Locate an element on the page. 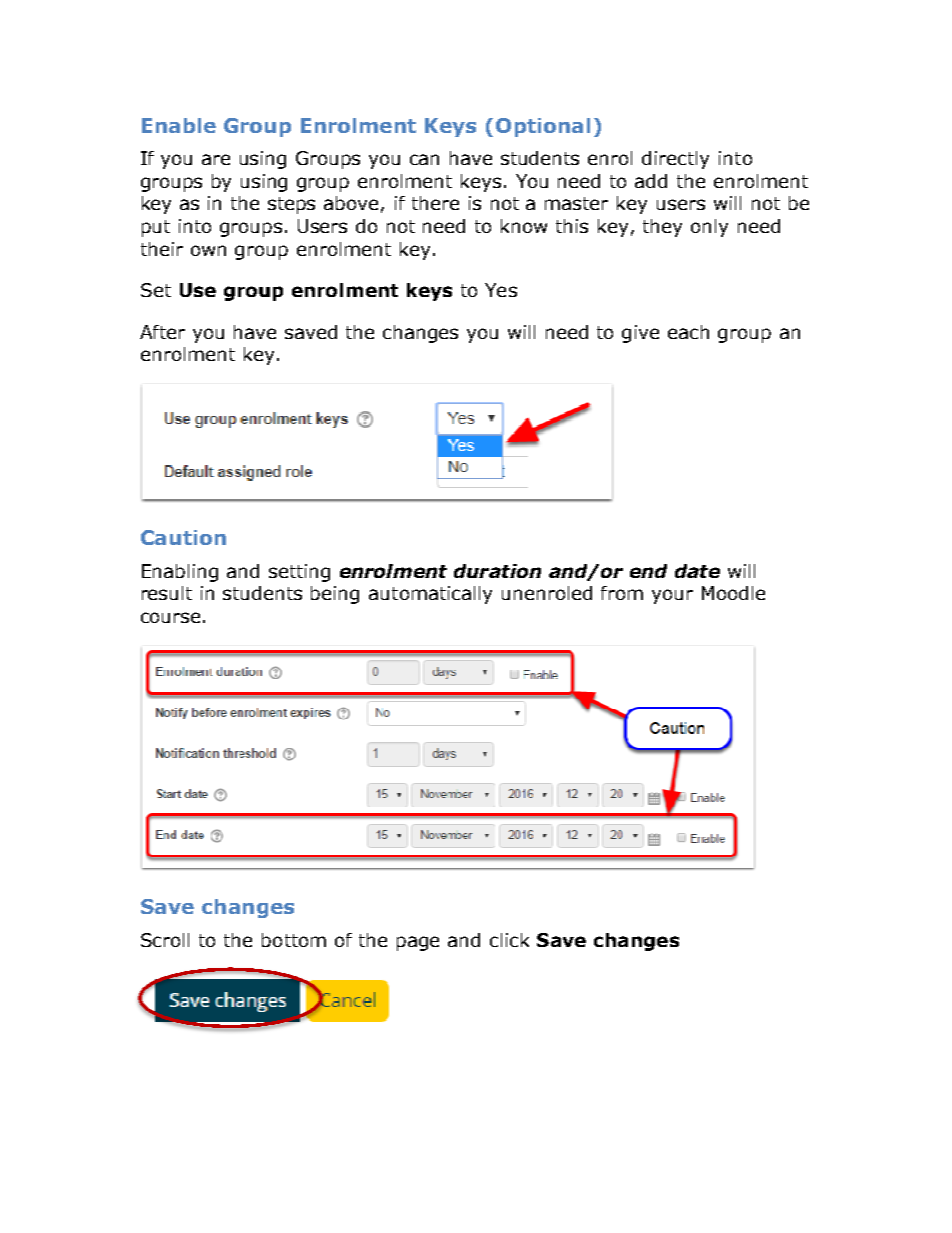  automatically is located at coordinates (430, 595).
